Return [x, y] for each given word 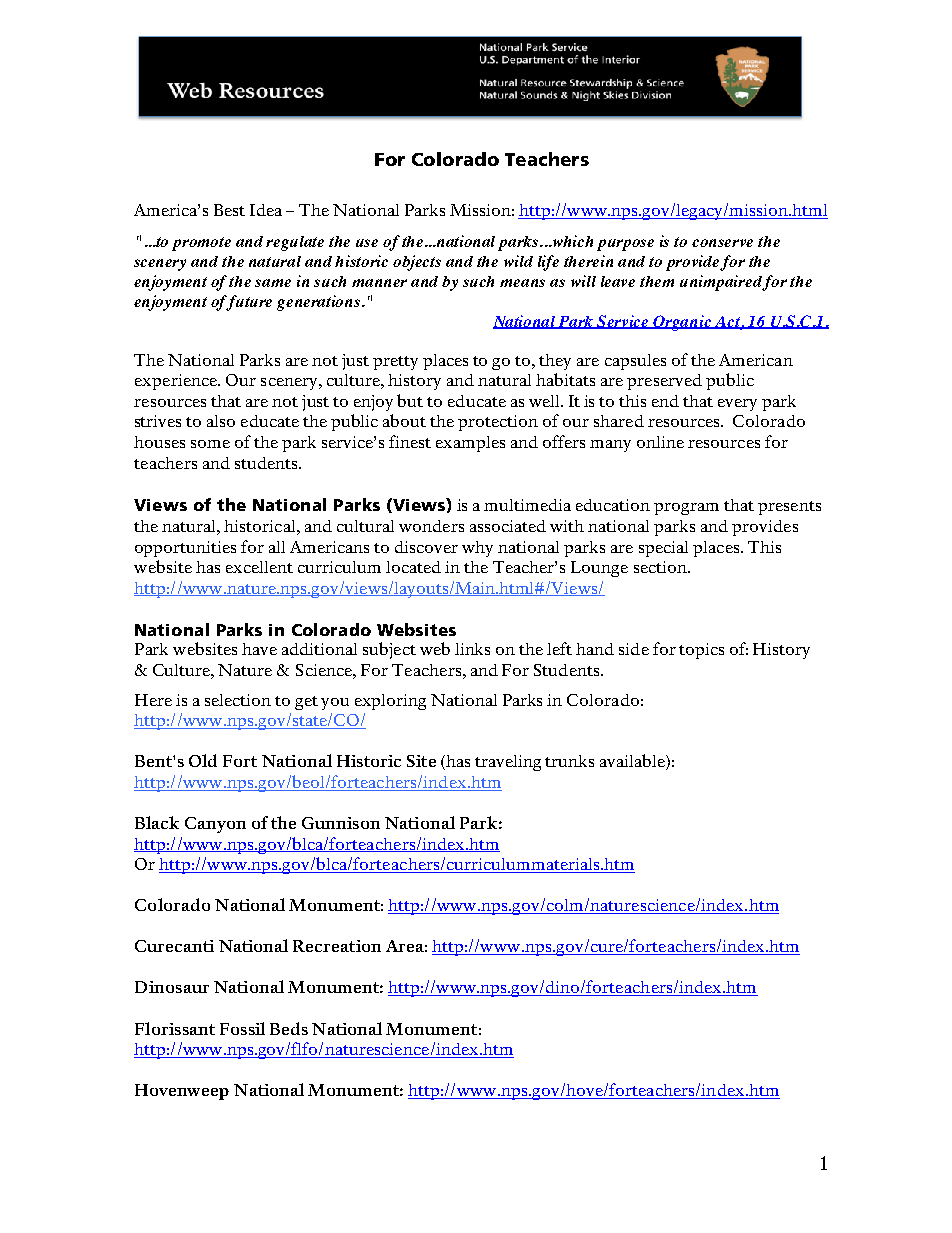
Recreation [337, 946]
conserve [722, 243]
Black [157, 822]
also [221, 421]
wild [518, 261]
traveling [508, 763]
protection [498, 423]
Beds [289, 1028]
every [737, 405]
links [472, 649]
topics [701, 651]
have [259, 649]
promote [201, 244]
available [633, 762]
